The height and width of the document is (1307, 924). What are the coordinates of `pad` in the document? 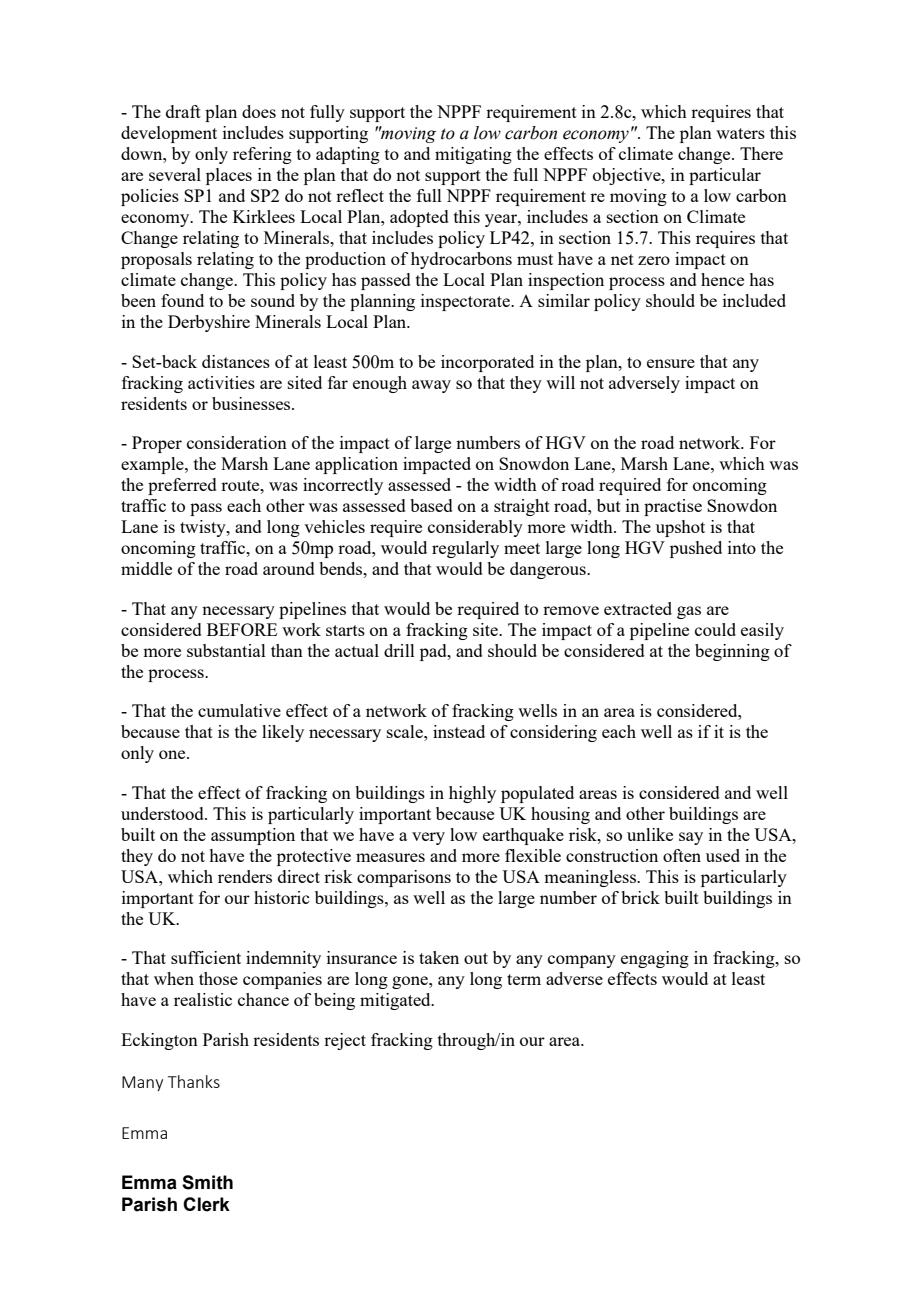 It's located at (434, 652).
